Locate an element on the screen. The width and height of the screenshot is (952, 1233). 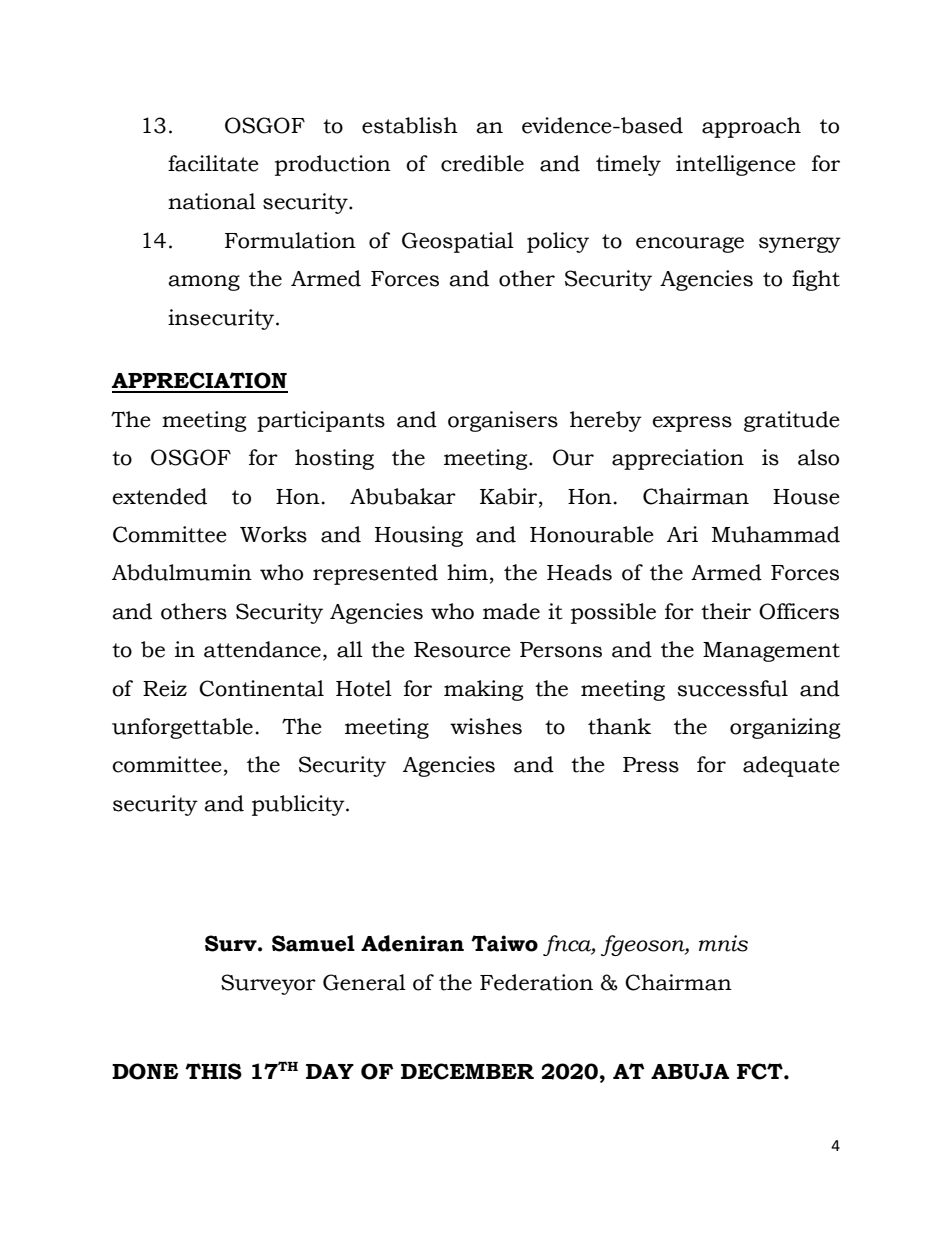
credible is located at coordinates (482, 163).
